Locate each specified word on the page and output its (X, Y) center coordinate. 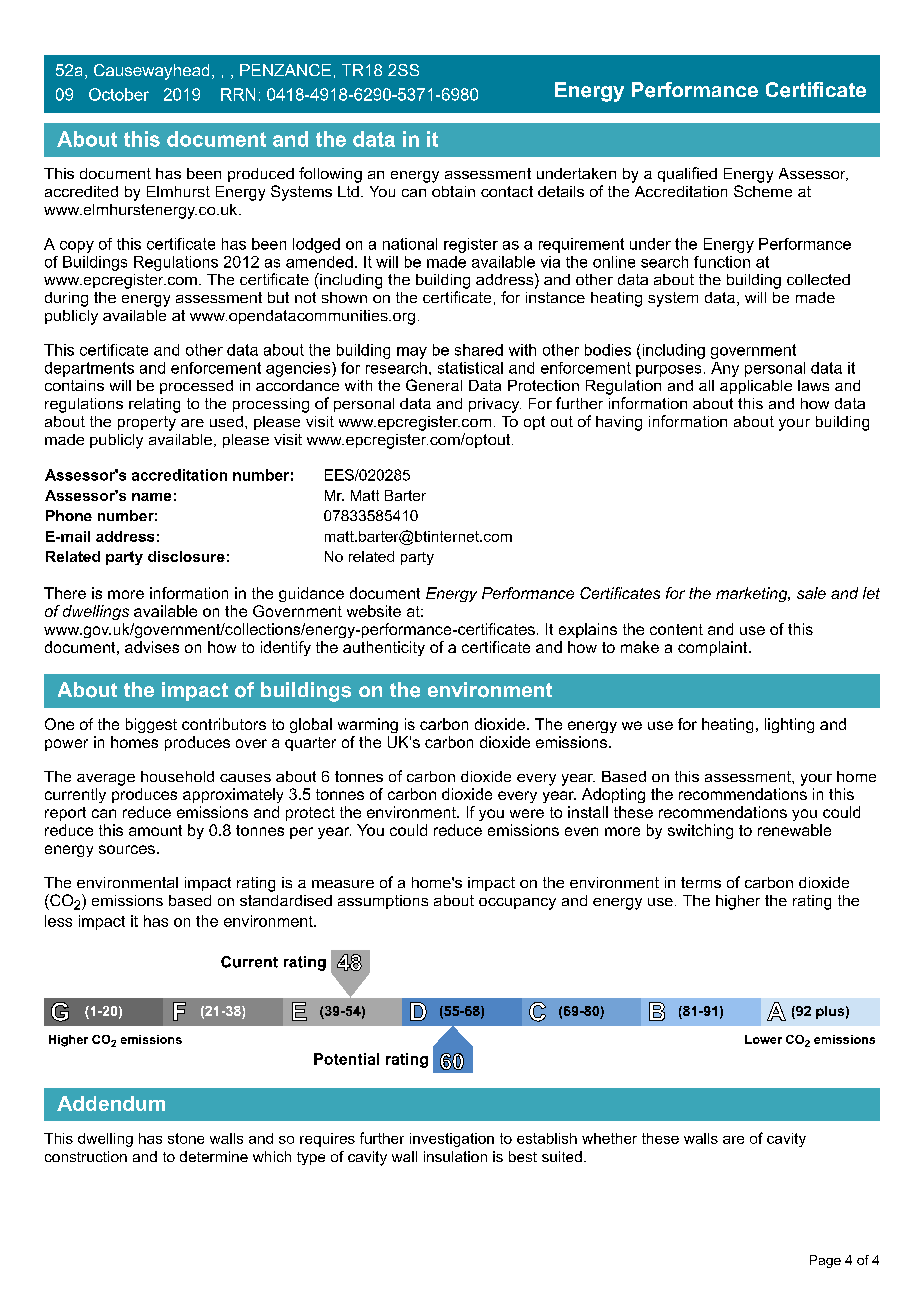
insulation (455, 1156)
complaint (714, 648)
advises (152, 647)
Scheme (763, 191)
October (119, 94)
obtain (453, 191)
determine (214, 1156)
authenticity (384, 648)
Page (825, 1261)
